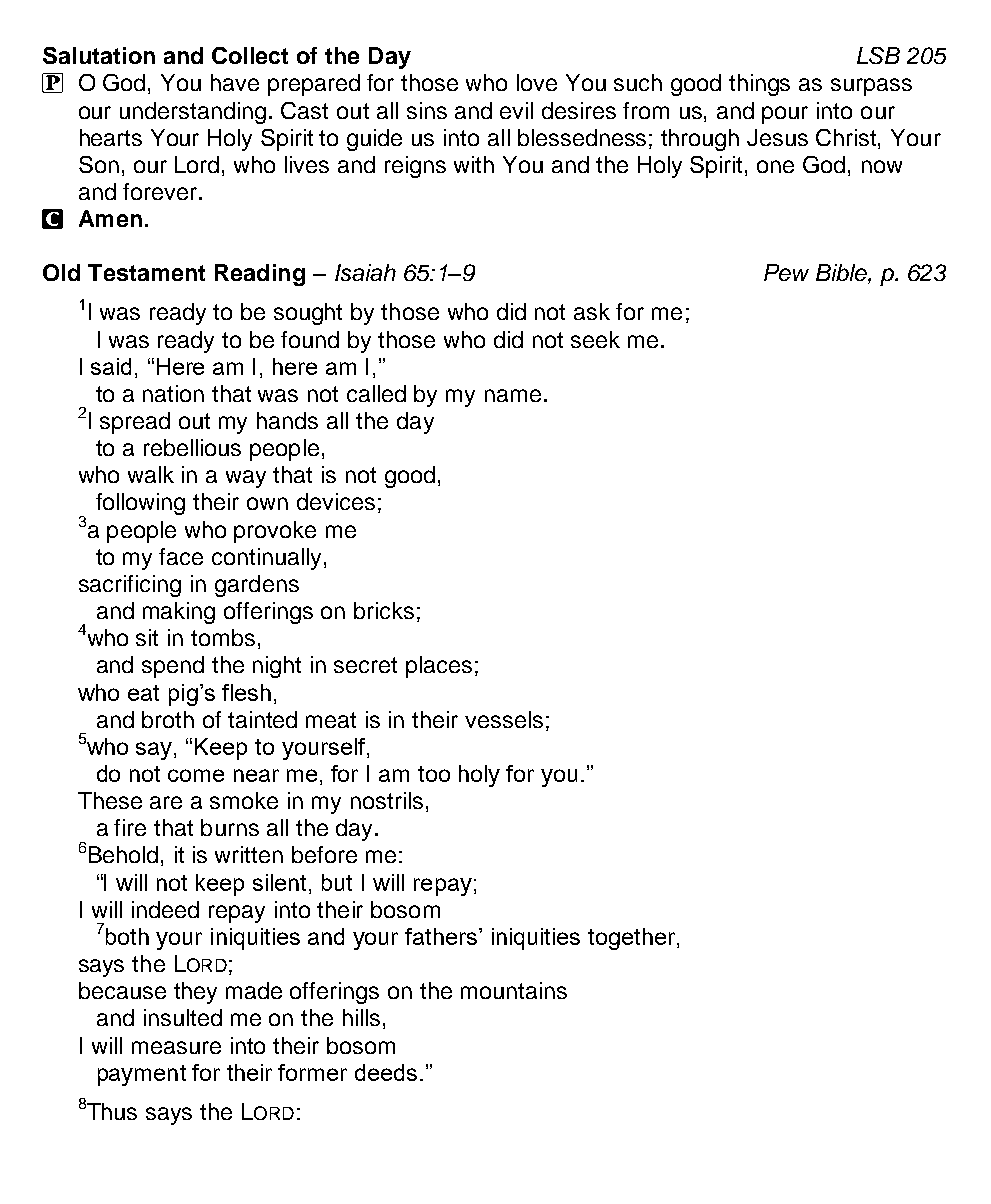 The image size is (991, 1204). I want to click on evil, so click(516, 110).
